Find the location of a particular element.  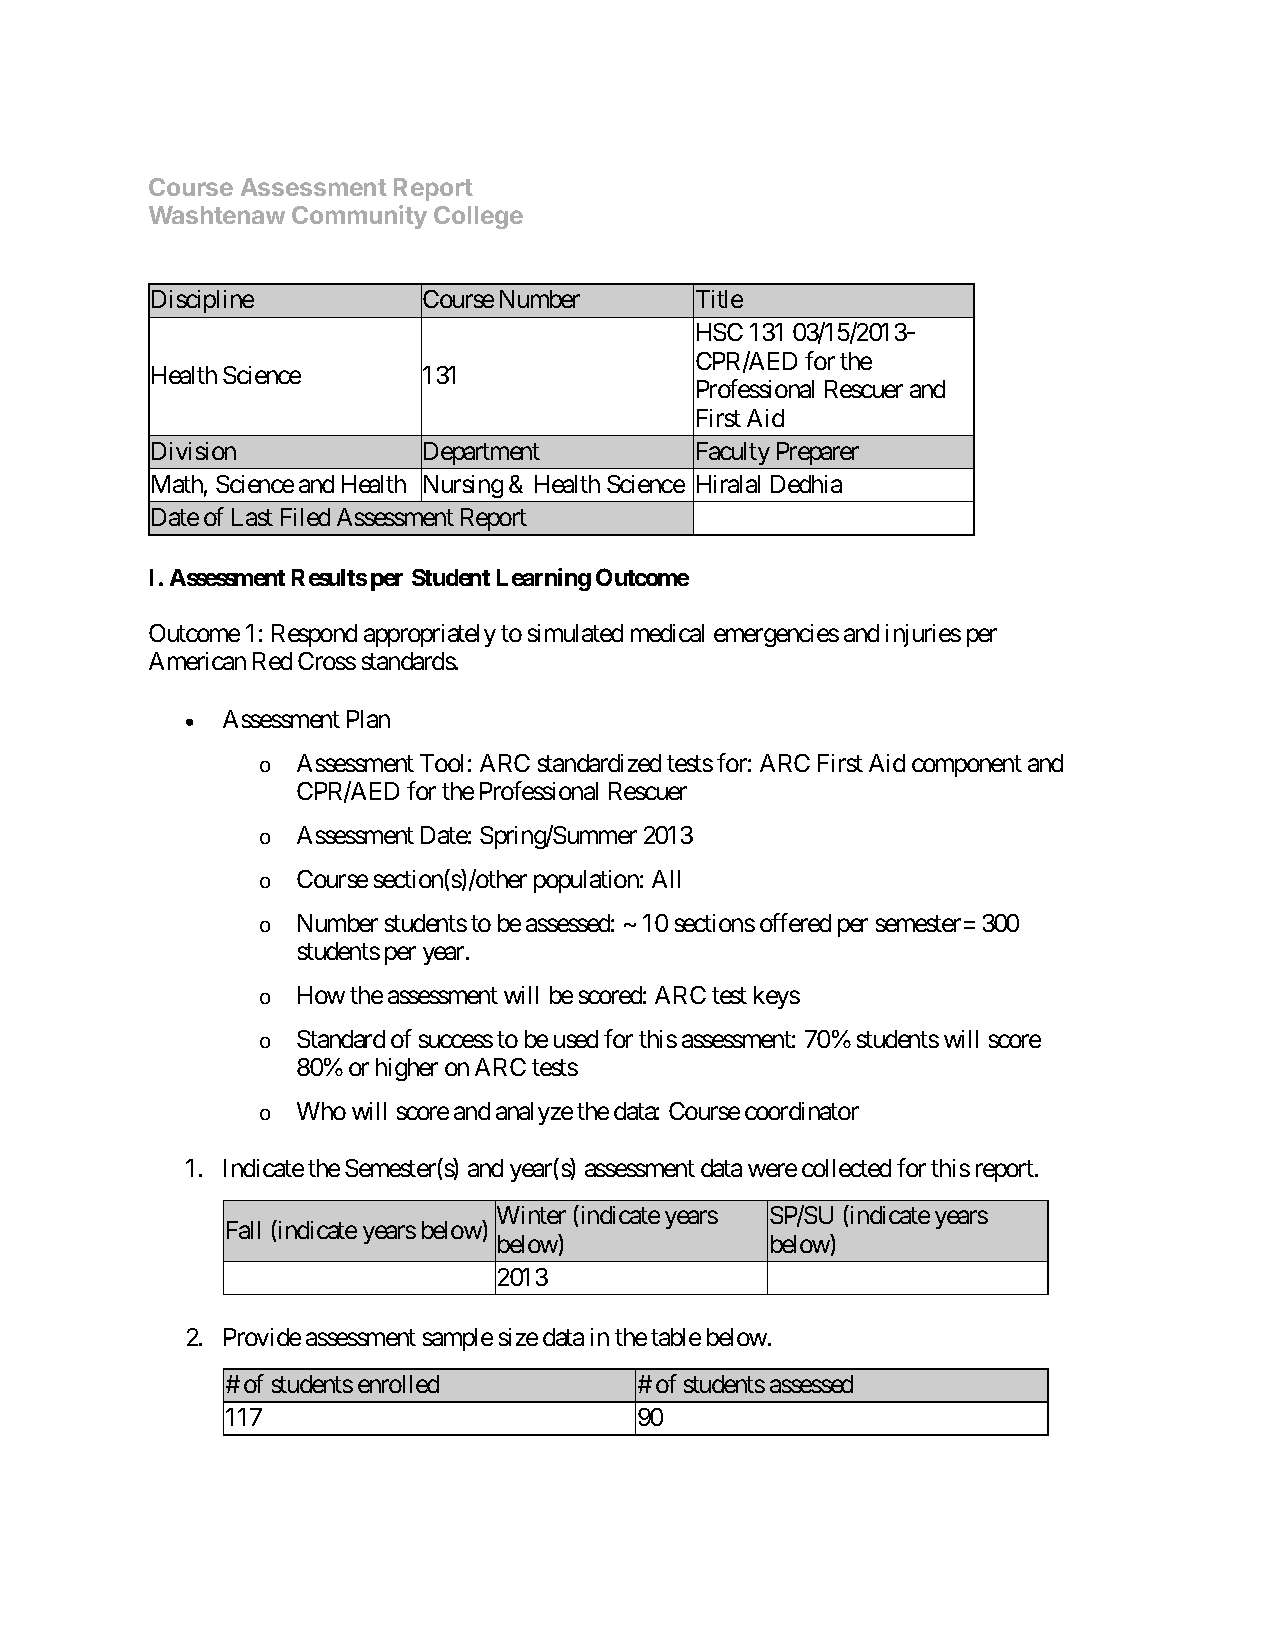

medical is located at coordinates (667, 633).
